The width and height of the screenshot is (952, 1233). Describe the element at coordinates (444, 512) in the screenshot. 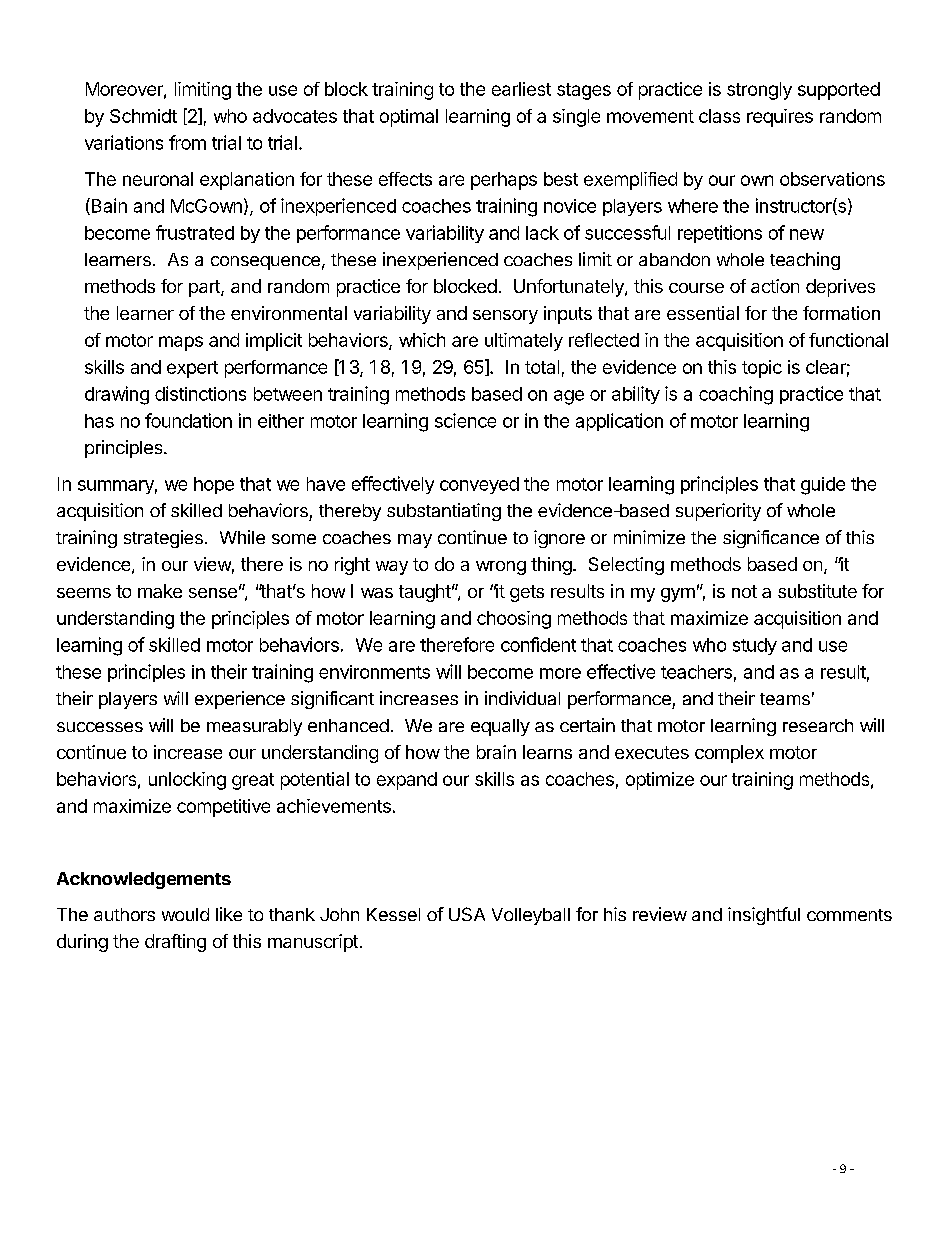

I see `substantiating` at that location.
